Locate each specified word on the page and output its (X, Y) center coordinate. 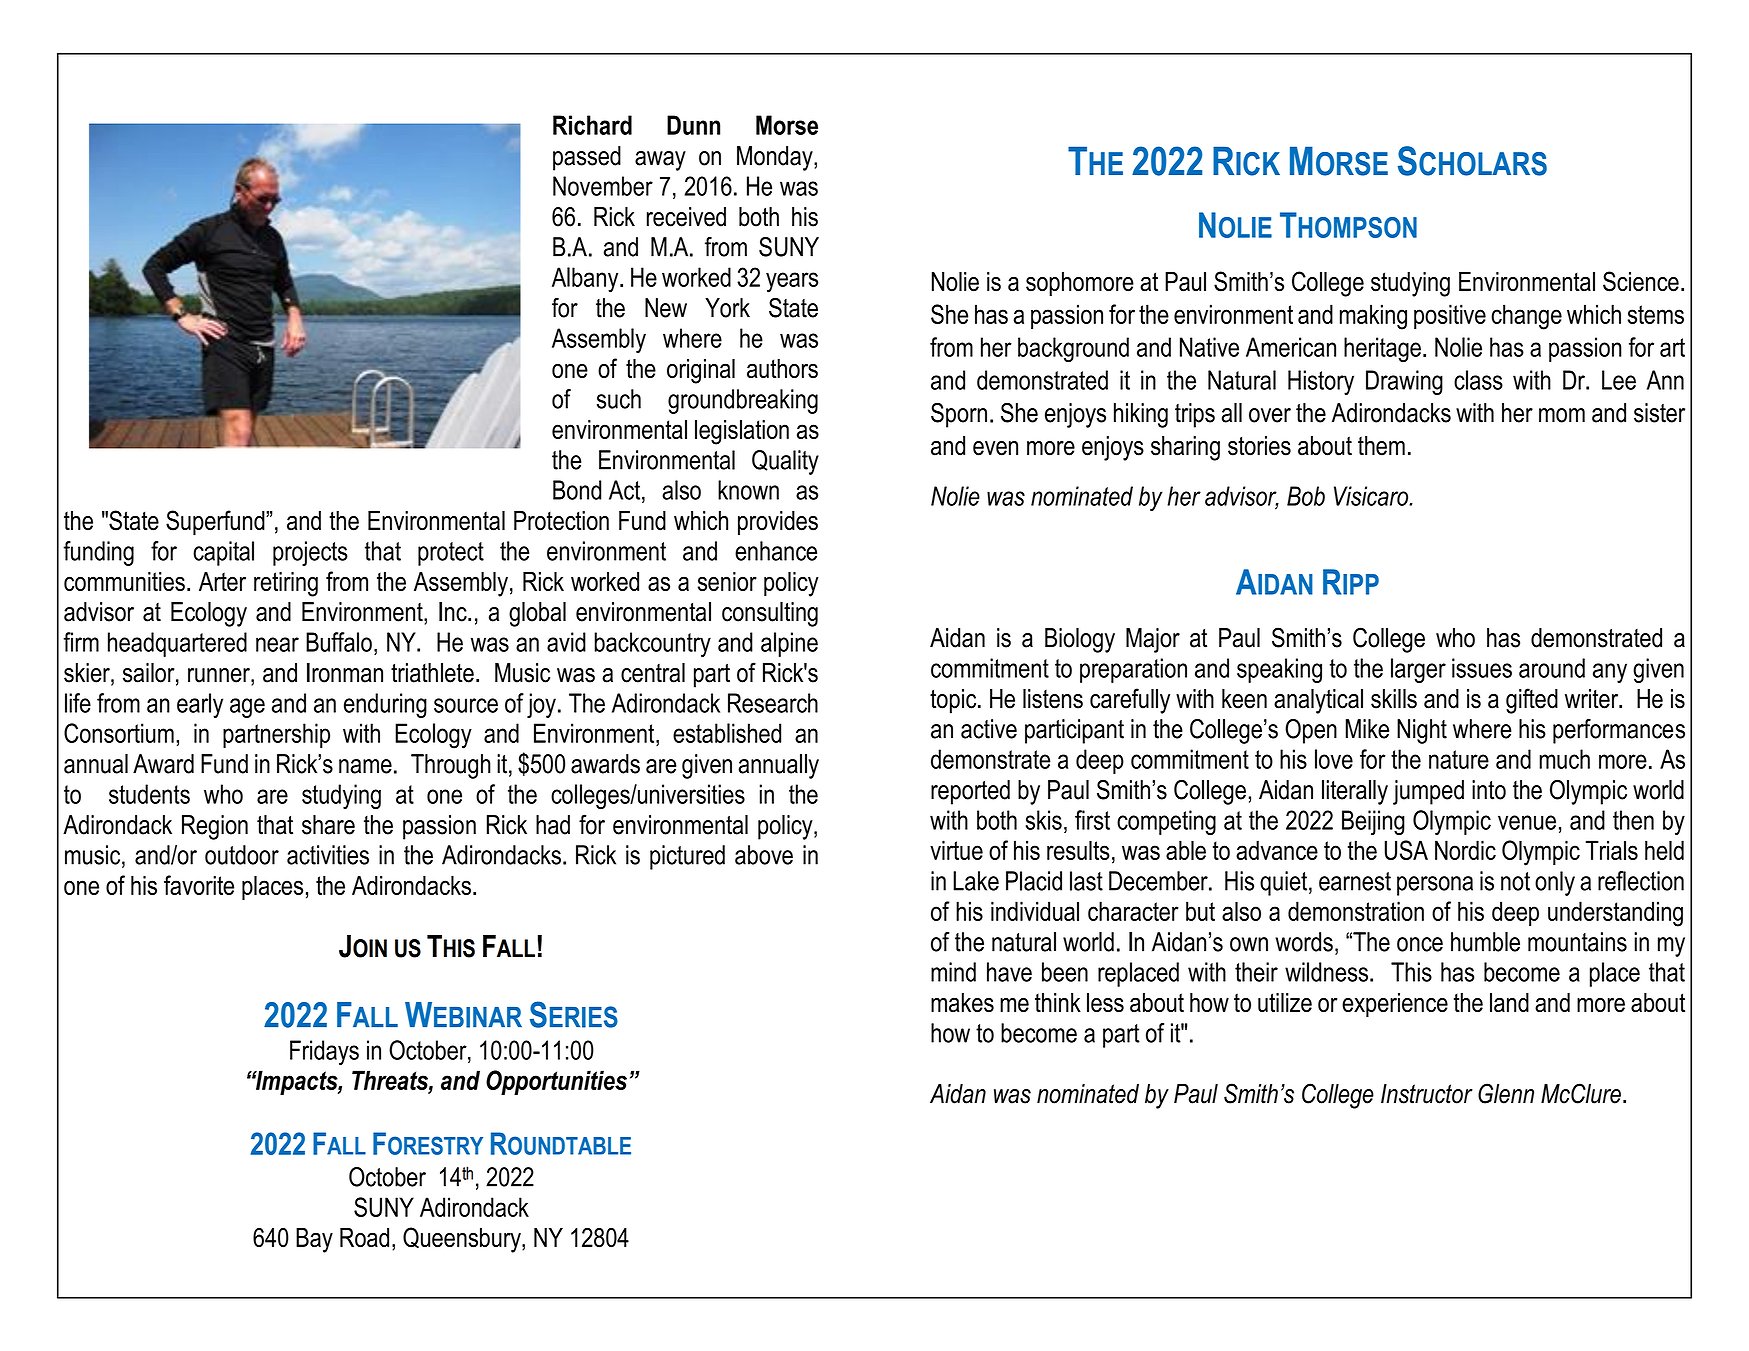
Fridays (324, 1052)
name (365, 766)
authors (782, 369)
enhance (776, 551)
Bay (314, 1240)
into (1489, 790)
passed (587, 158)
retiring (286, 584)
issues (1482, 668)
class (1478, 380)
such (619, 399)
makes (962, 1003)
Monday (776, 158)
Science (1641, 281)
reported (970, 792)
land (1509, 1003)
